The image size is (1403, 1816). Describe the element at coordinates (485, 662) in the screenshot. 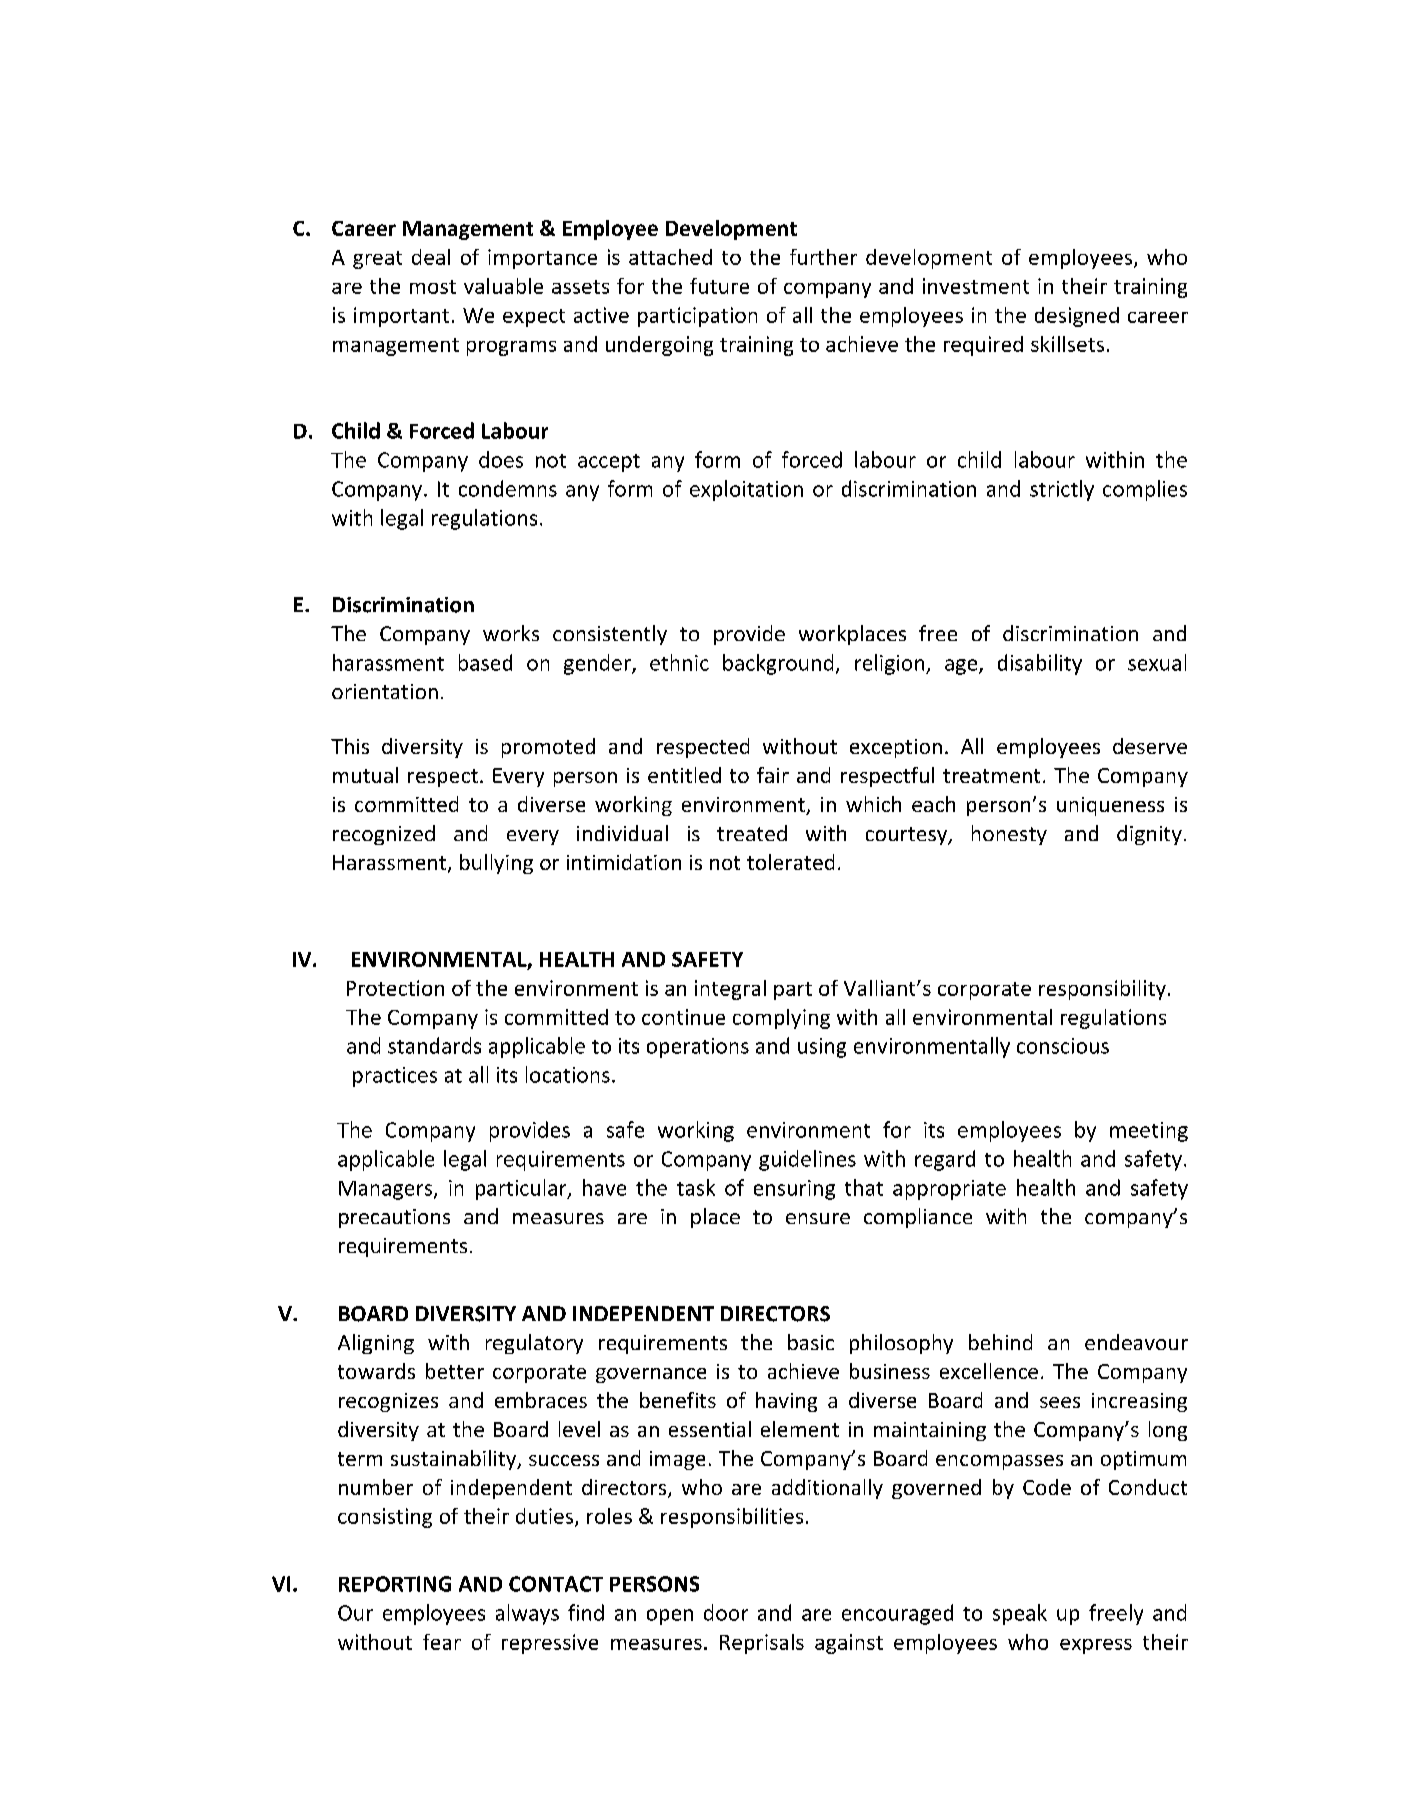

I see `based` at that location.
